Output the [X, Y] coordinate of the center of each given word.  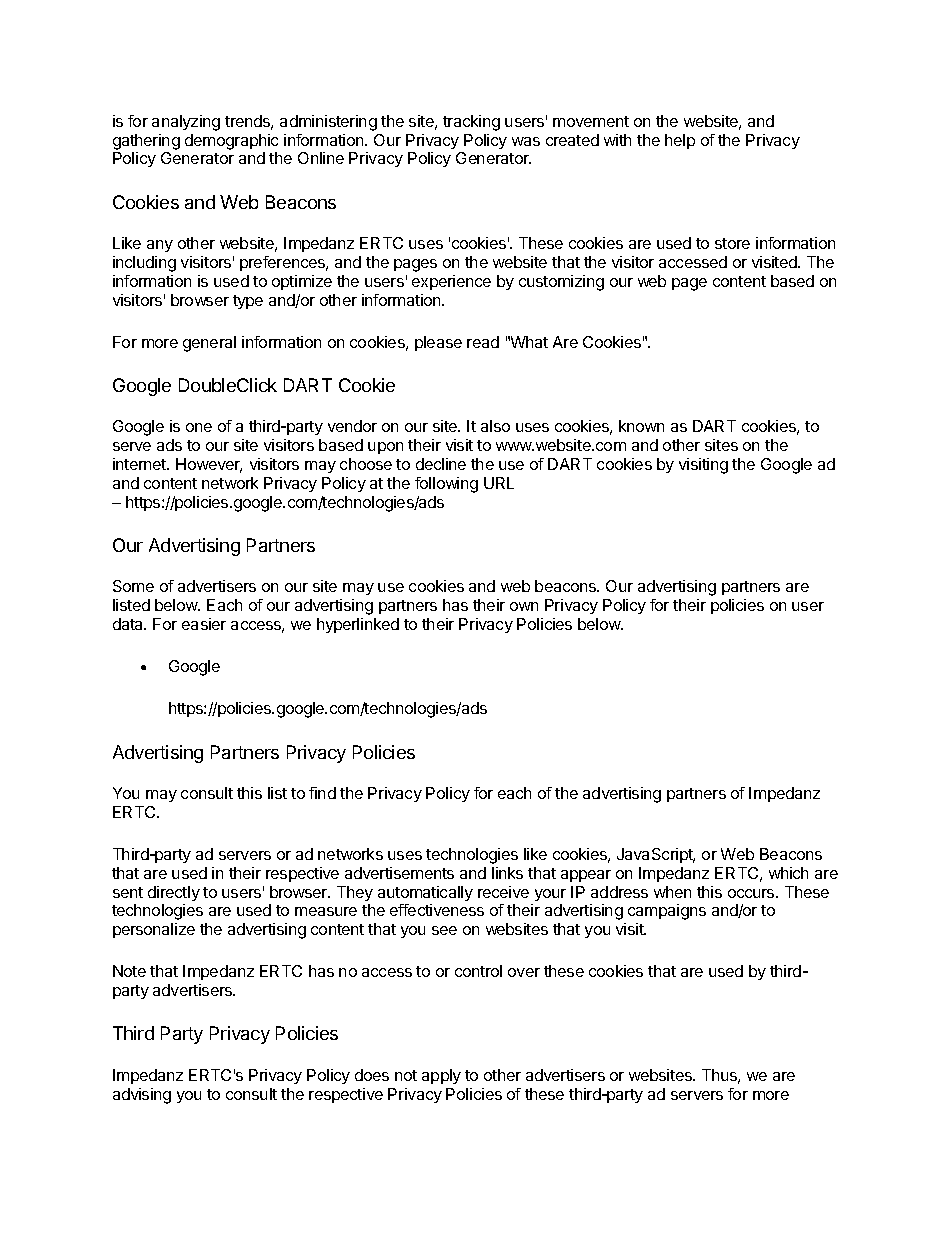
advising [142, 1096]
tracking [471, 123]
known [641, 426]
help [680, 141]
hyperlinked [358, 625]
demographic [231, 142]
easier [204, 624]
